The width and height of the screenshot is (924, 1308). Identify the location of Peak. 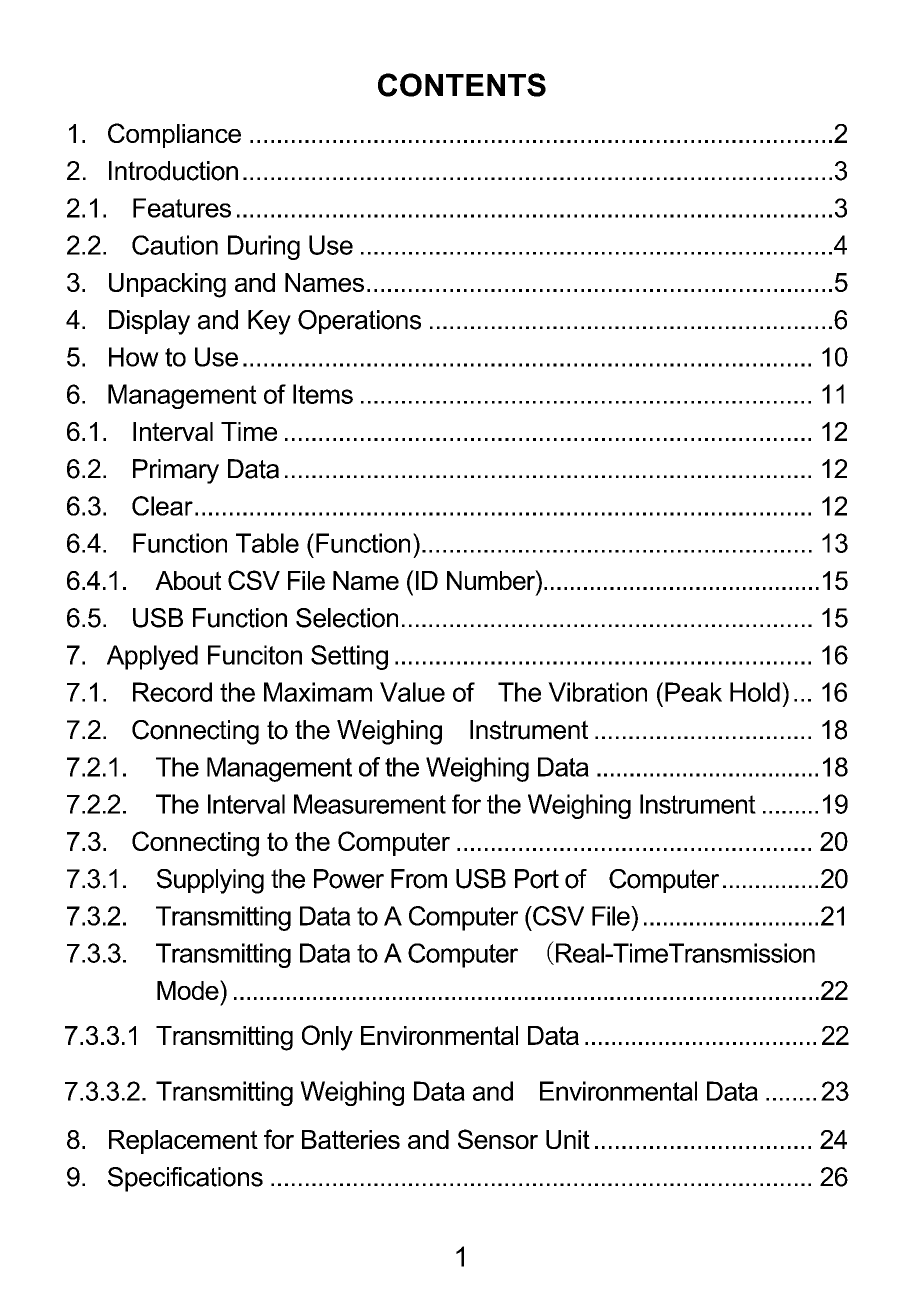
(693, 692).
